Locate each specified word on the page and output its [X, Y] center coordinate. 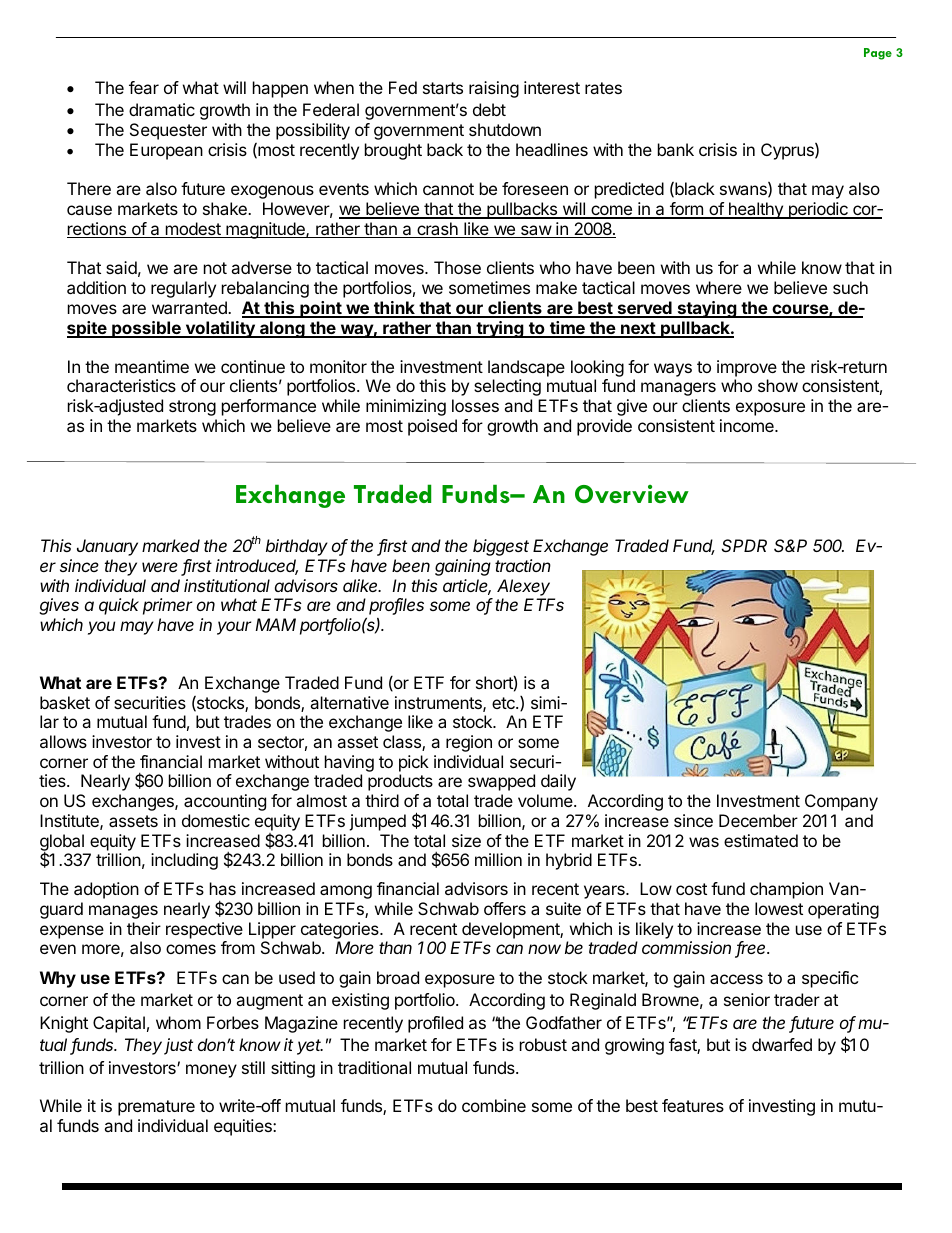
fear [144, 87]
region [469, 743]
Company [841, 802]
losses [475, 405]
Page [878, 54]
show [778, 385]
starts [443, 88]
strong [192, 408]
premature [156, 1108]
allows [63, 741]
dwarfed [782, 1044]
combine [494, 1105]
